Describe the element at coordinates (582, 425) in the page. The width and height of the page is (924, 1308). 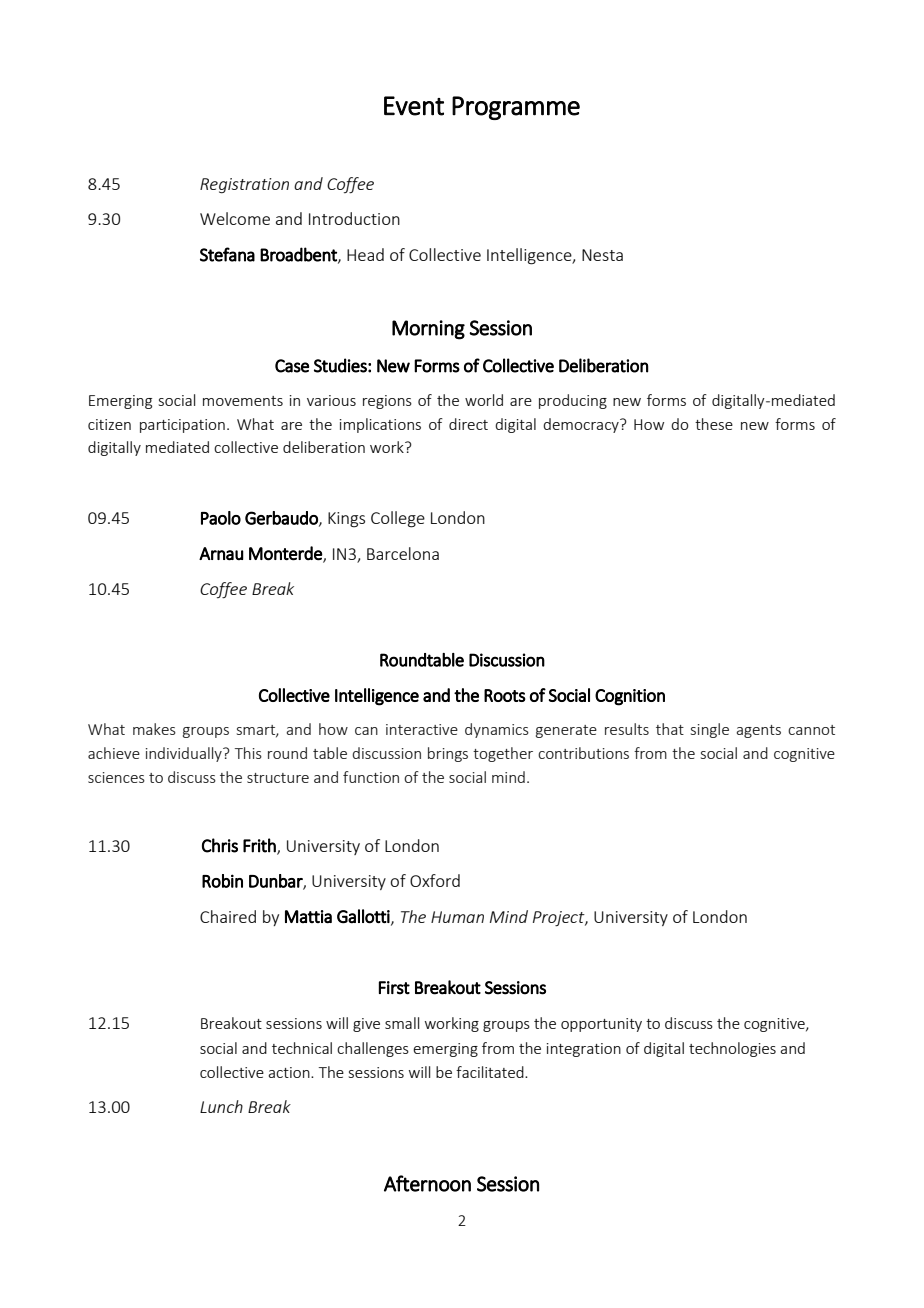
I see `democracy` at that location.
